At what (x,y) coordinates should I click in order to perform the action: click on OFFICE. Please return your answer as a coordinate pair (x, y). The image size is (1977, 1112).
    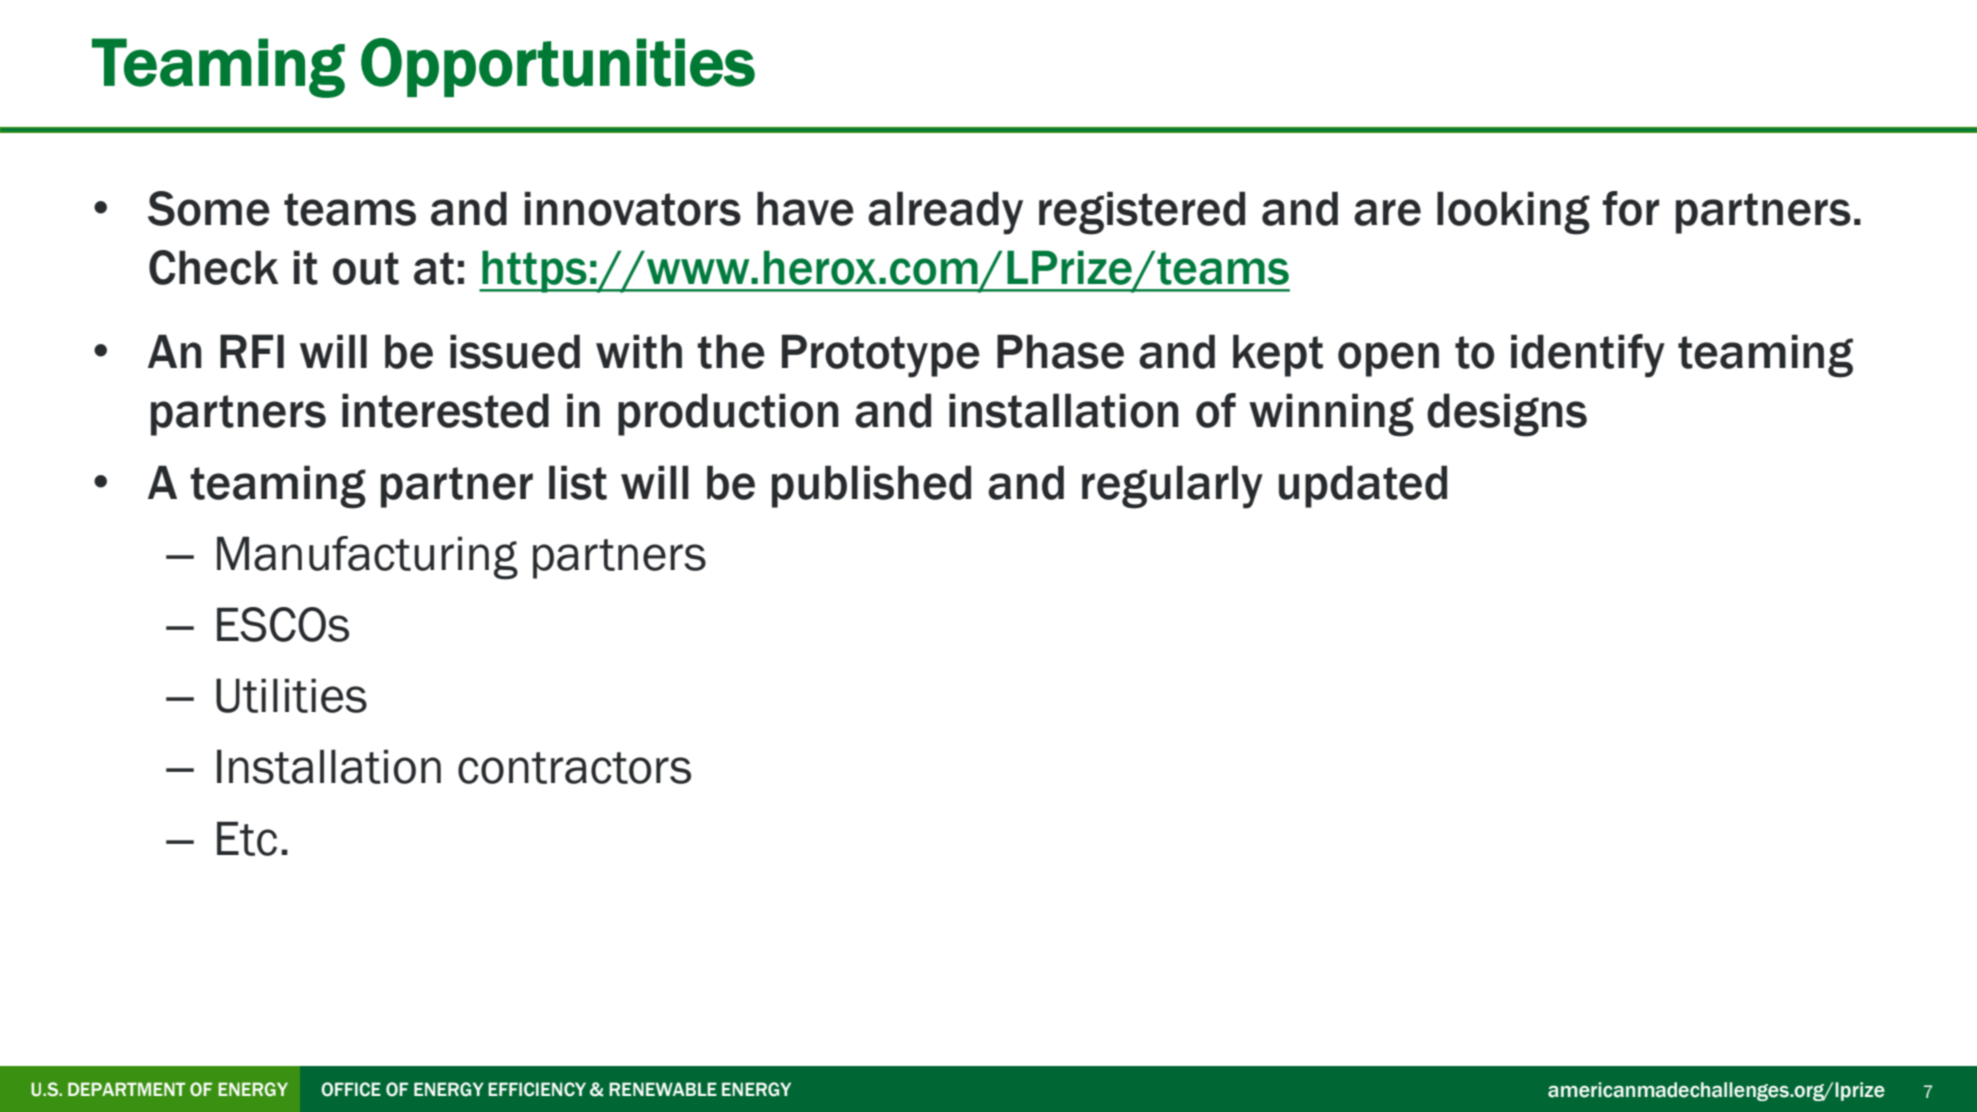
    Looking at the image, I should click on (351, 1089).
